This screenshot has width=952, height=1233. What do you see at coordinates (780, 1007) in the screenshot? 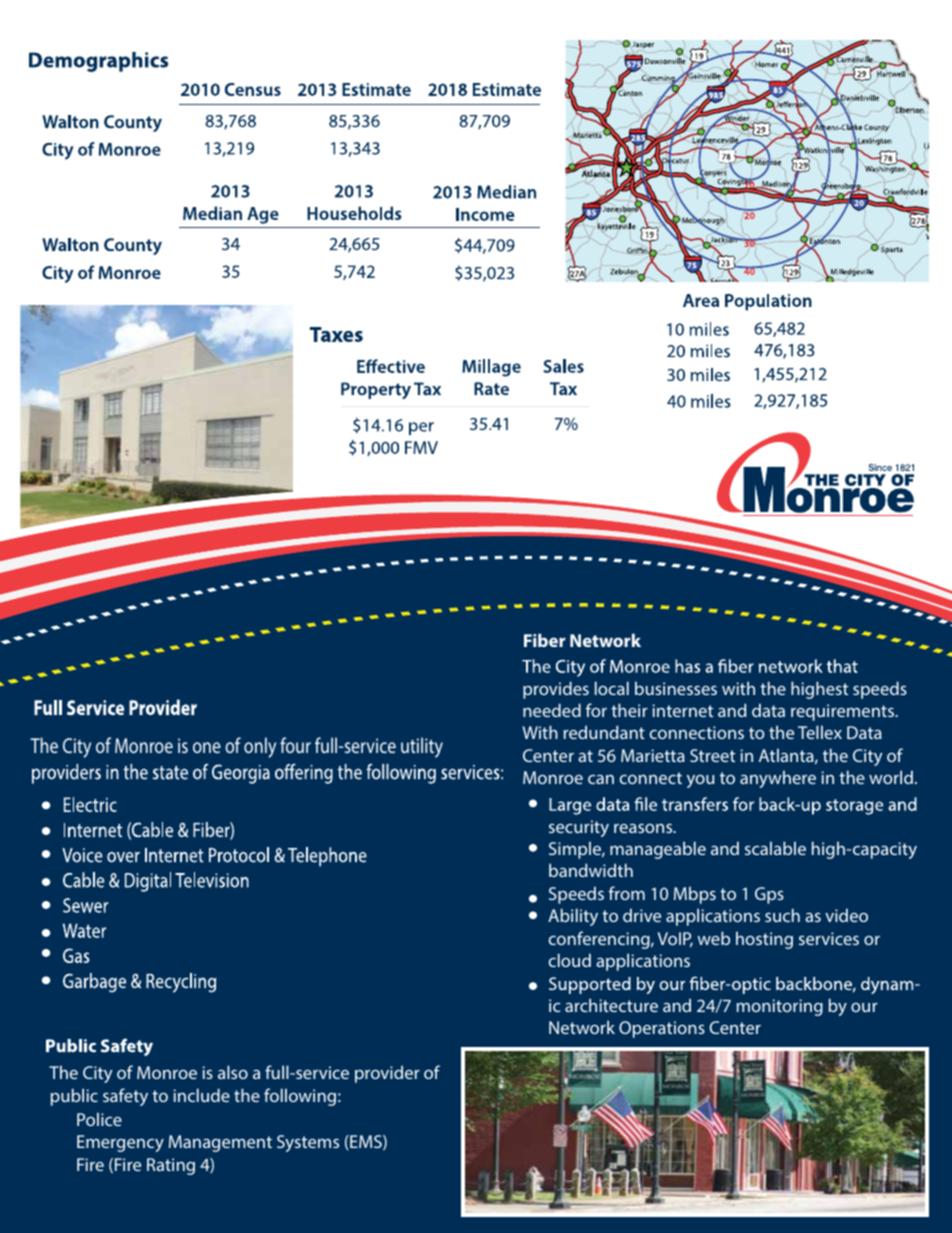
I see `monitoring` at bounding box center [780, 1007].
